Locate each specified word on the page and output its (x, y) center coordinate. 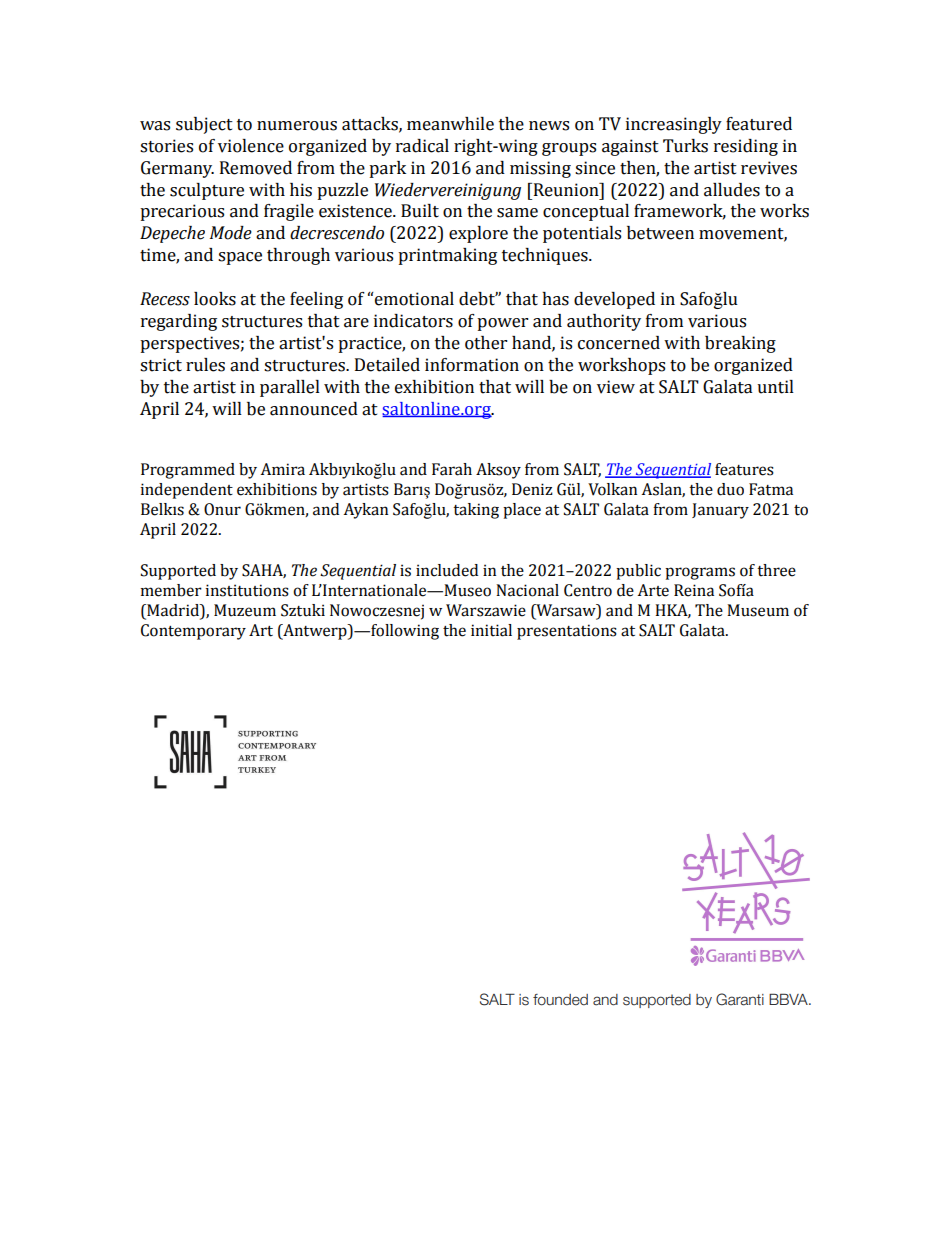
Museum (758, 610)
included (447, 570)
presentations (567, 632)
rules (205, 365)
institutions (247, 590)
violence (251, 146)
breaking (740, 344)
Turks (685, 146)
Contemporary (193, 632)
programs (700, 573)
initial (491, 630)
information (472, 365)
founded (560, 1000)
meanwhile (450, 124)
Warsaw (566, 610)
